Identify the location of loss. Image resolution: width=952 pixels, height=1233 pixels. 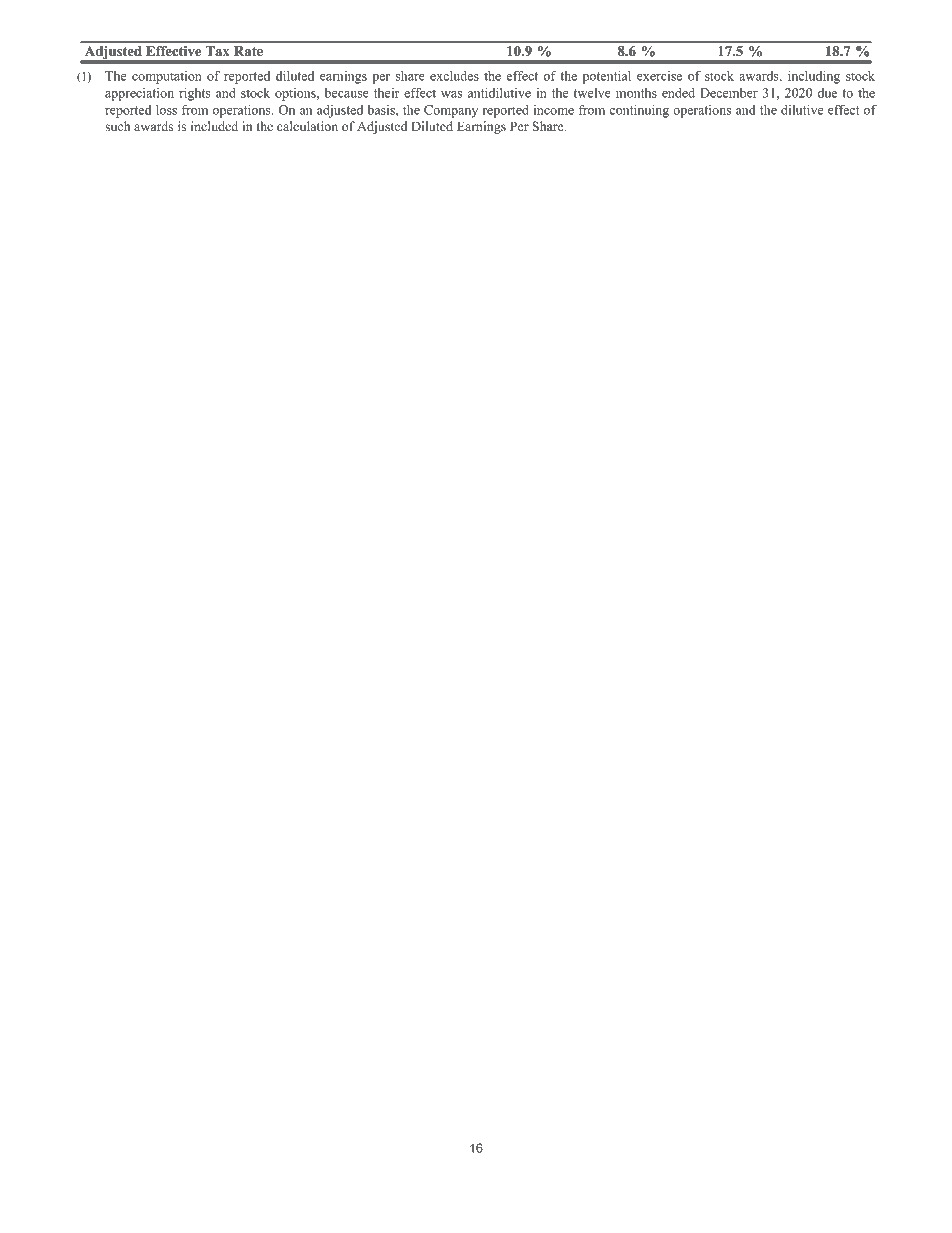
(166, 110).
